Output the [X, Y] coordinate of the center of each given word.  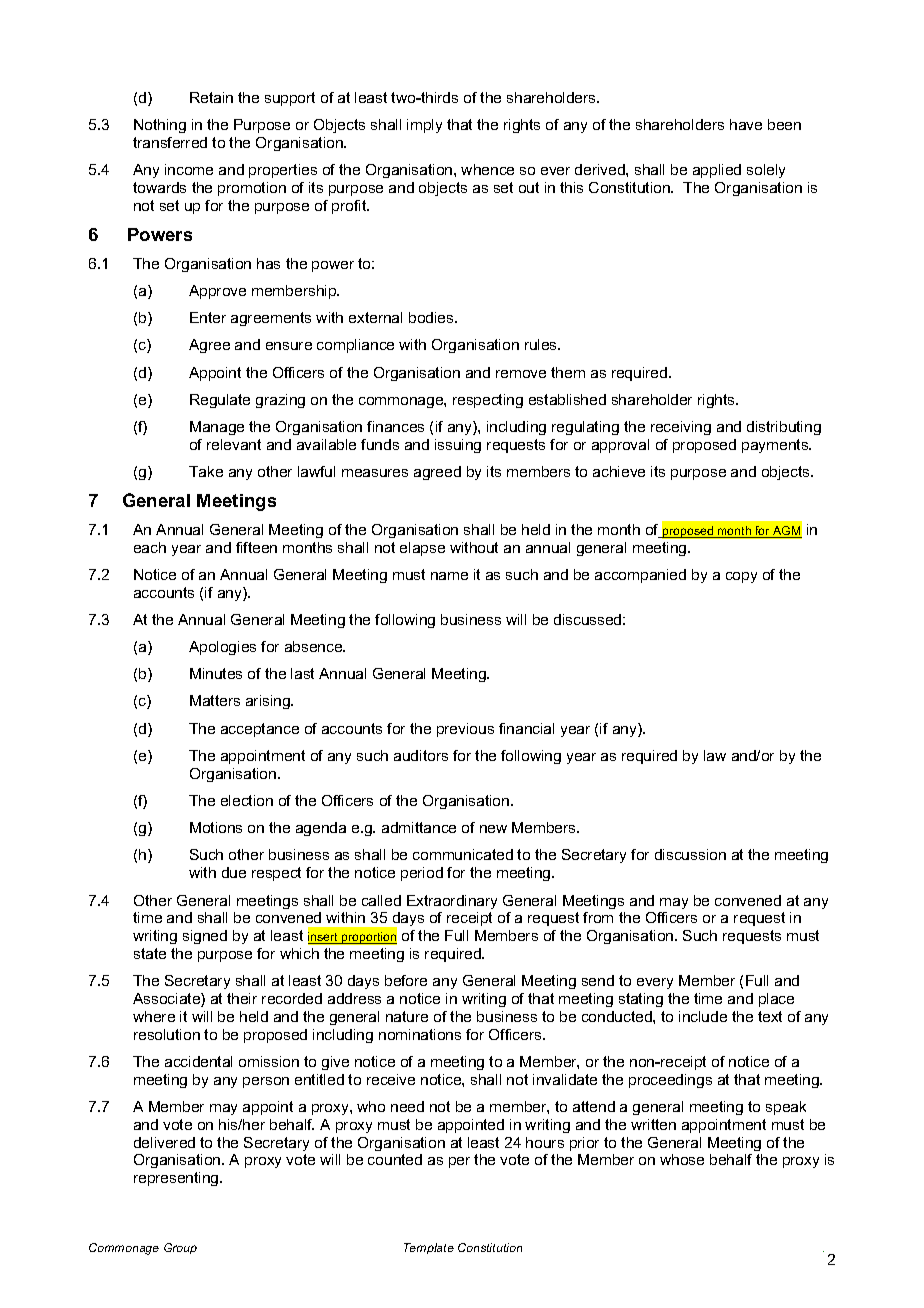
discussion [690, 854]
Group [180, 1248]
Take [206, 471]
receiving [681, 428]
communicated [463, 854]
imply [424, 126]
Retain [211, 97]
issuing [458, 446]
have [746, 124]
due [234, 872]
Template [429, 1248]
